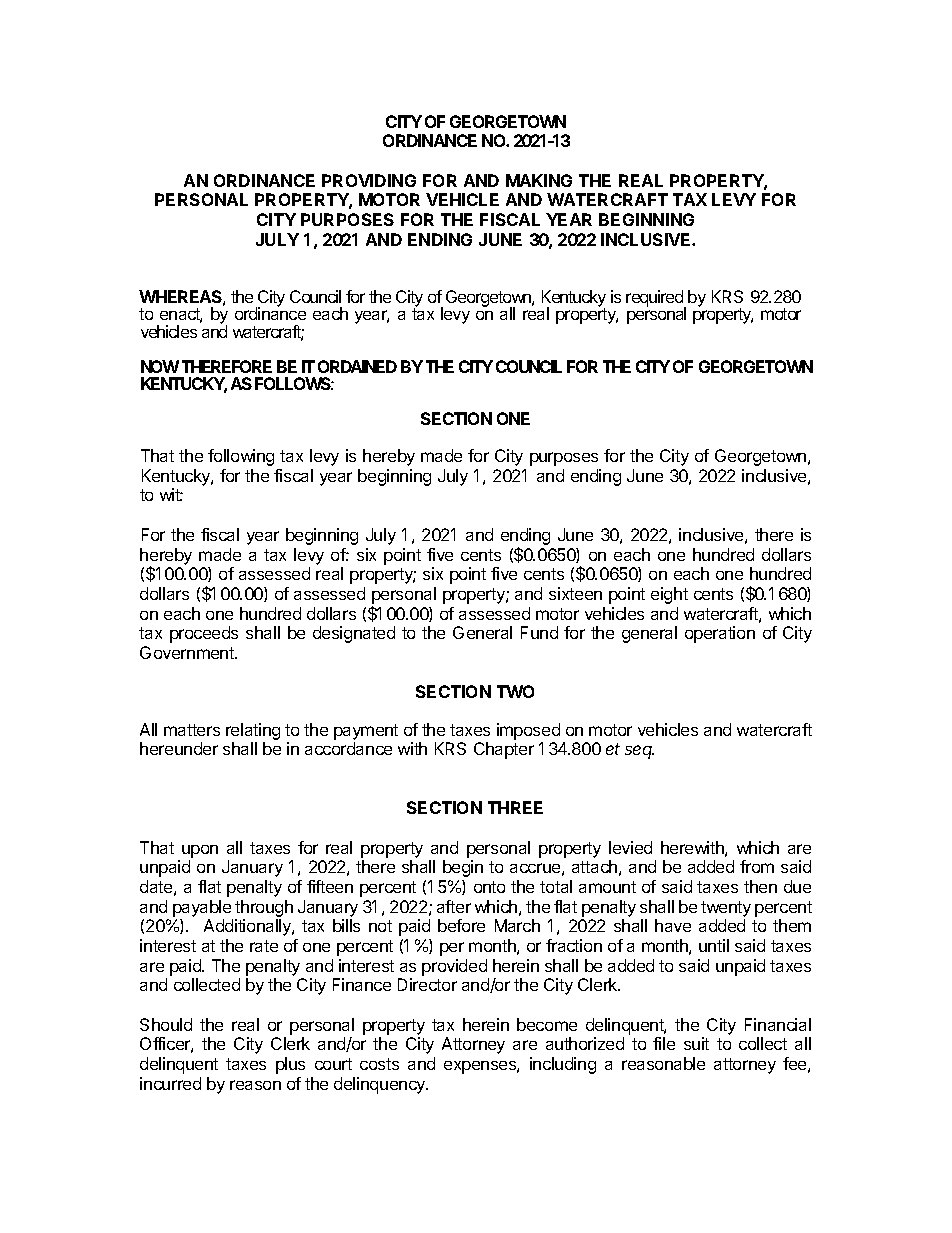 This screenshot has height=1233, width=952. Describe the element at coordinates (696, 1043) in the screenshot. I see `suit` at that location.
